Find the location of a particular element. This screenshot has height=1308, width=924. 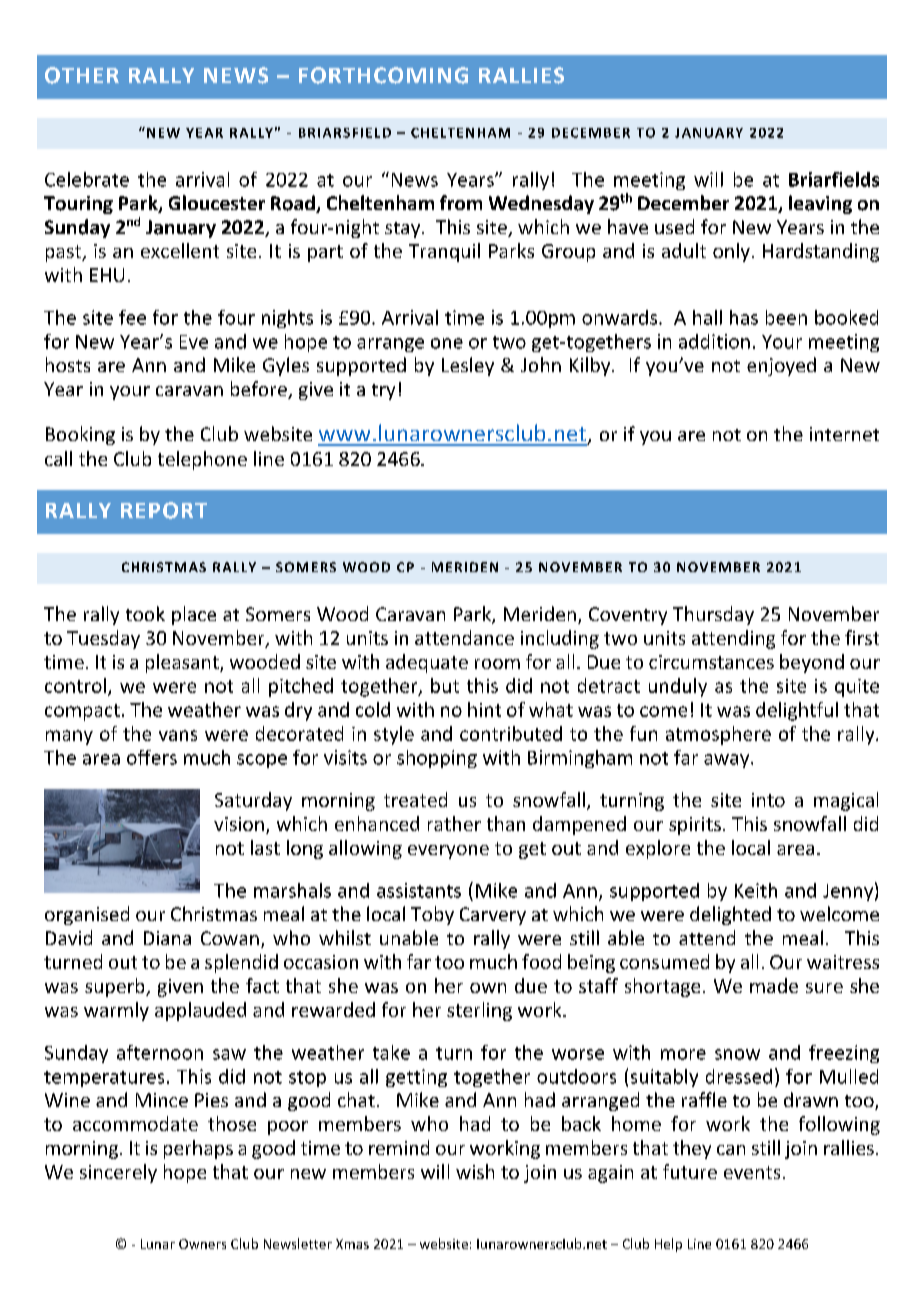

OTHER is located at coordinates (82, 75).
